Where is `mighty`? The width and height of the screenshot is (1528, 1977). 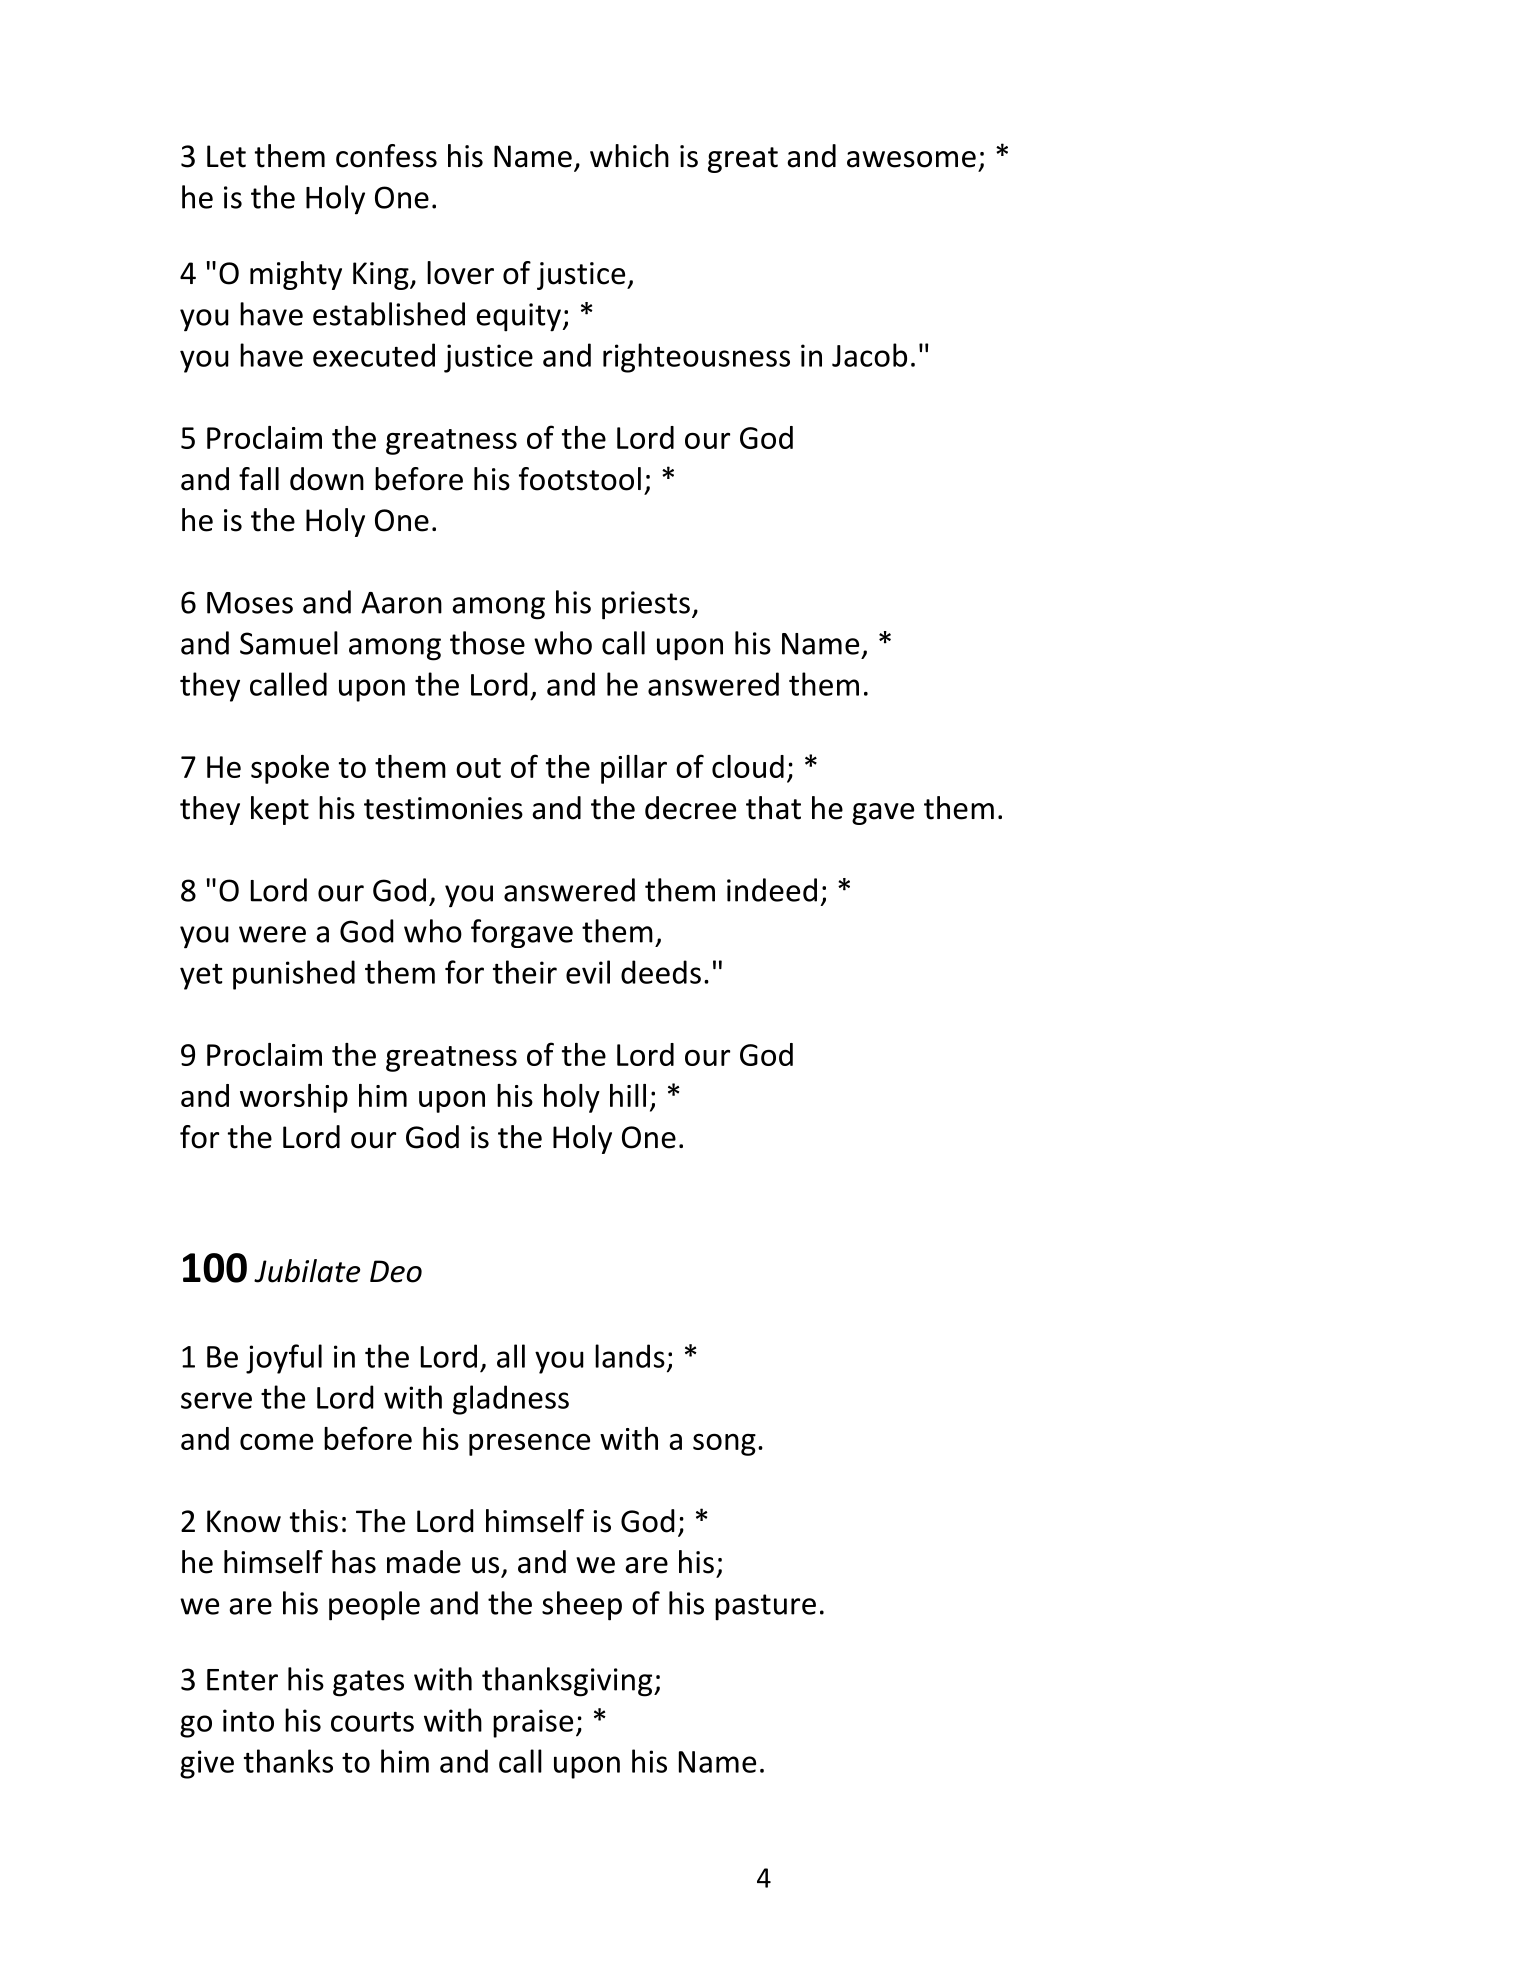 mighty is located at coordinates (296, 275).
